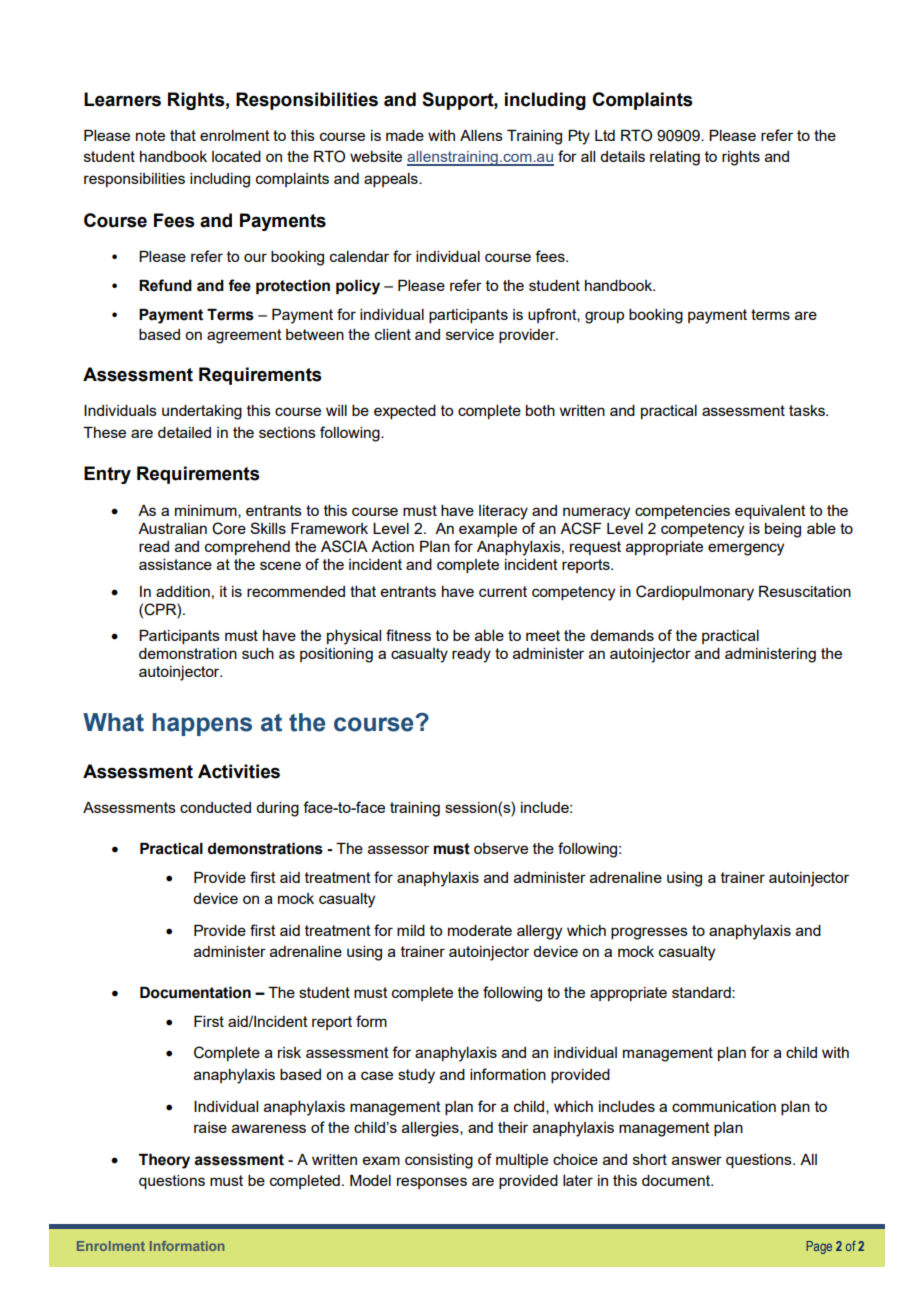 The image size is (924, 1307). Describe the element at coordinates (164, 1161) in the screenshot. I see `Theory` at that location.
